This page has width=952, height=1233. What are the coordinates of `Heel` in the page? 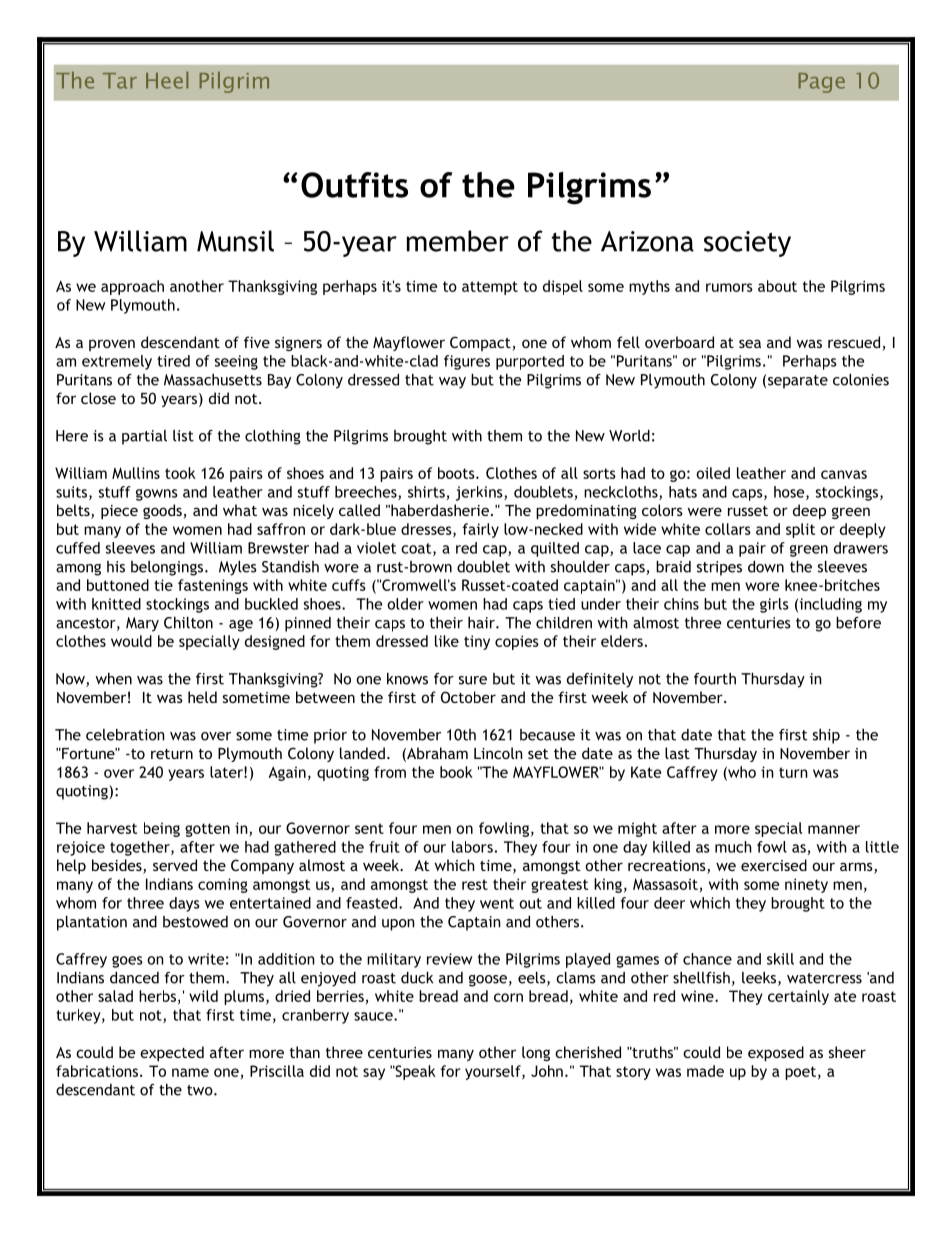 It's located at (167, 80).
